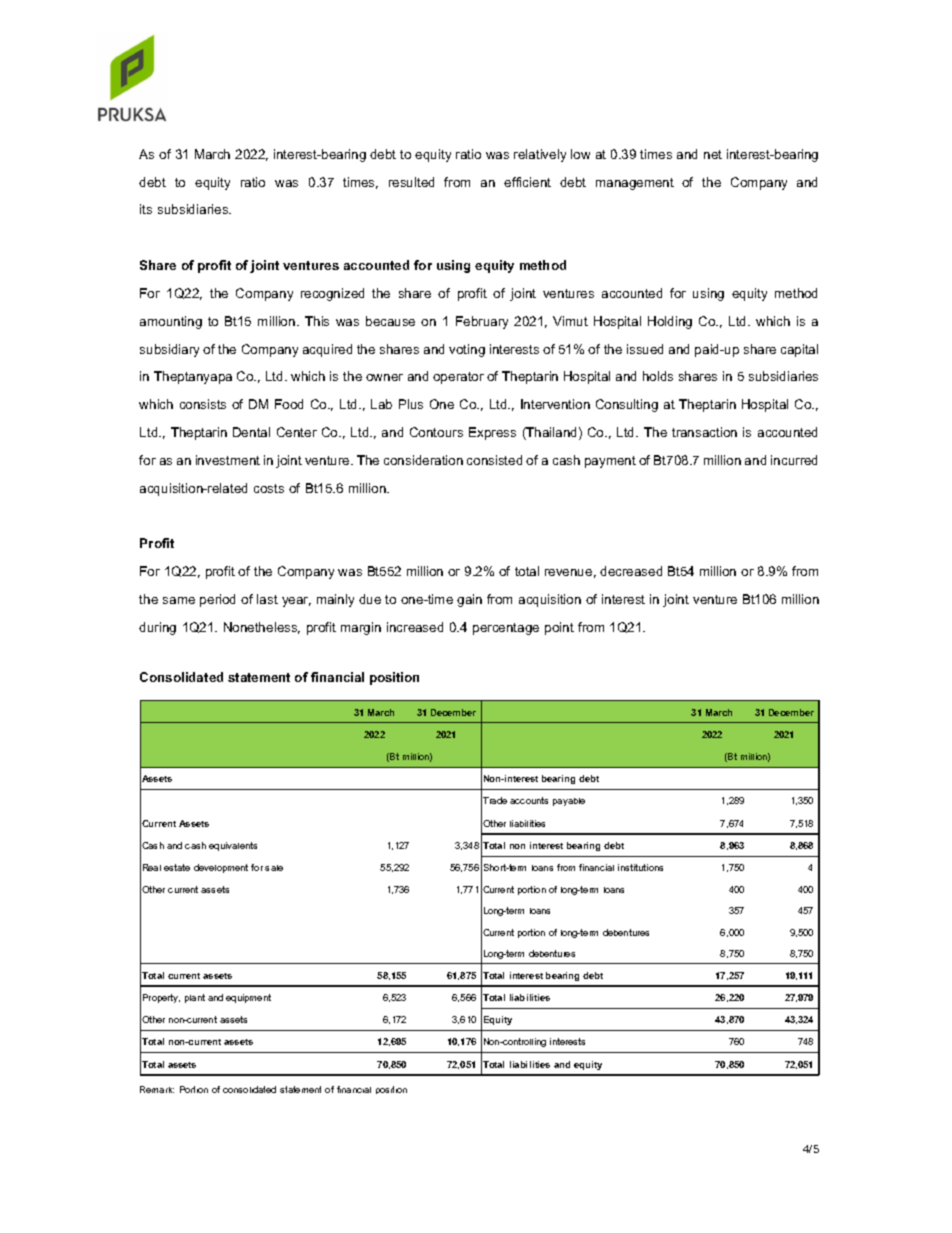  Describe the element at coordinates (157, 1089) in the screenshot. I see `Remark` at that location.
